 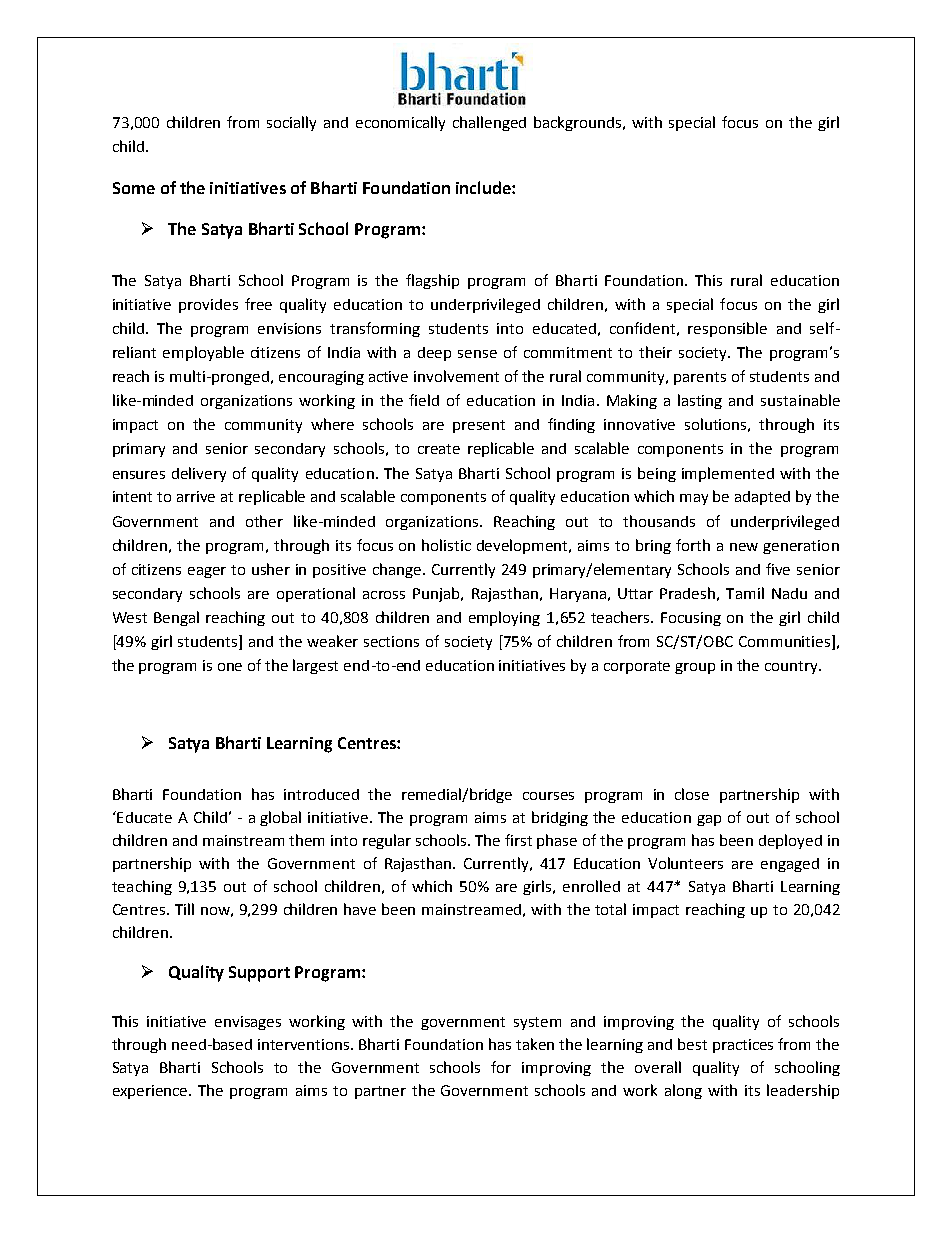 I want to click on global, so click(x=280, y=818).
